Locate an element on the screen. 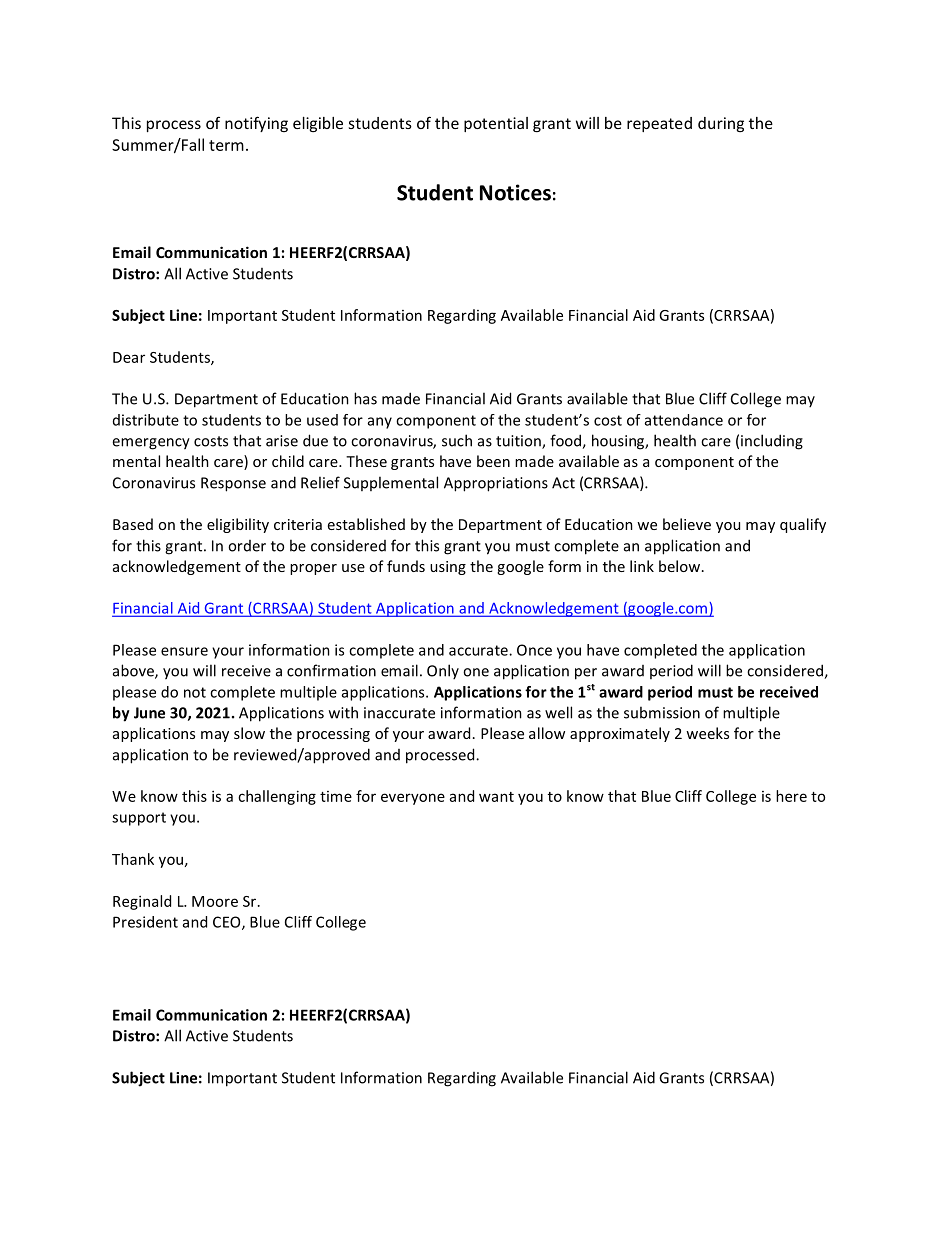 The image size is (952, 1233). potential is located at coordinates (496, 124).
